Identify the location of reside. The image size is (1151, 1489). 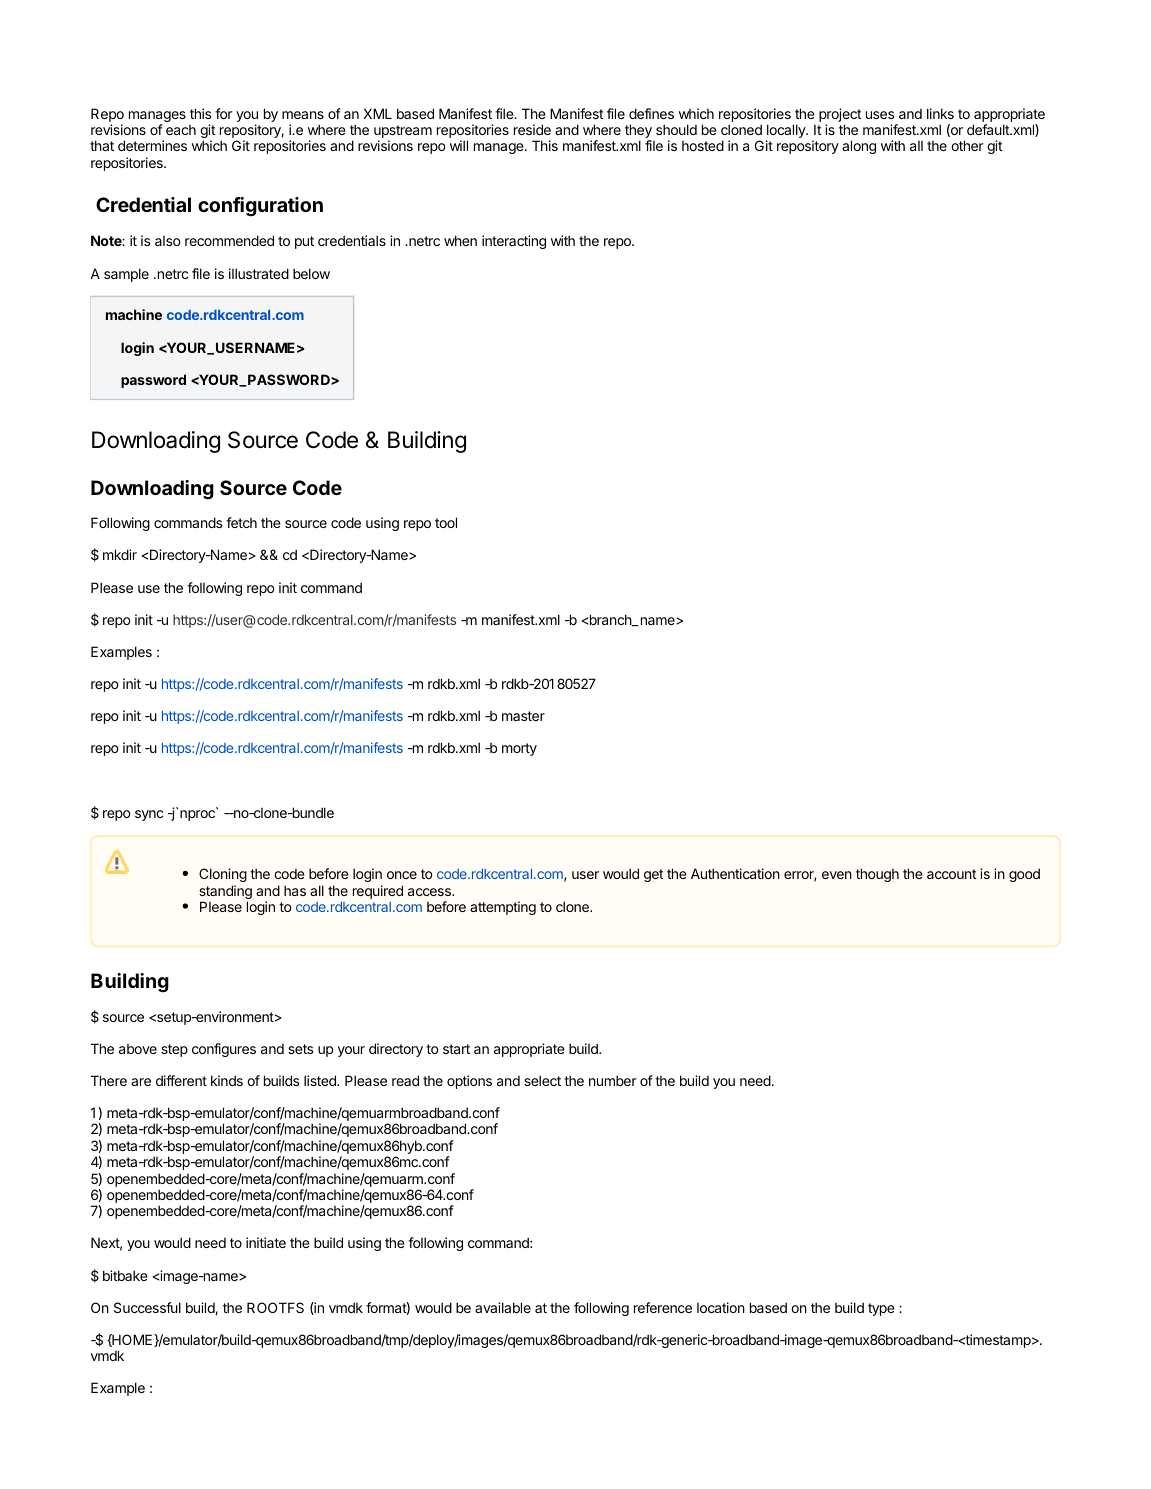
(532, 129).
